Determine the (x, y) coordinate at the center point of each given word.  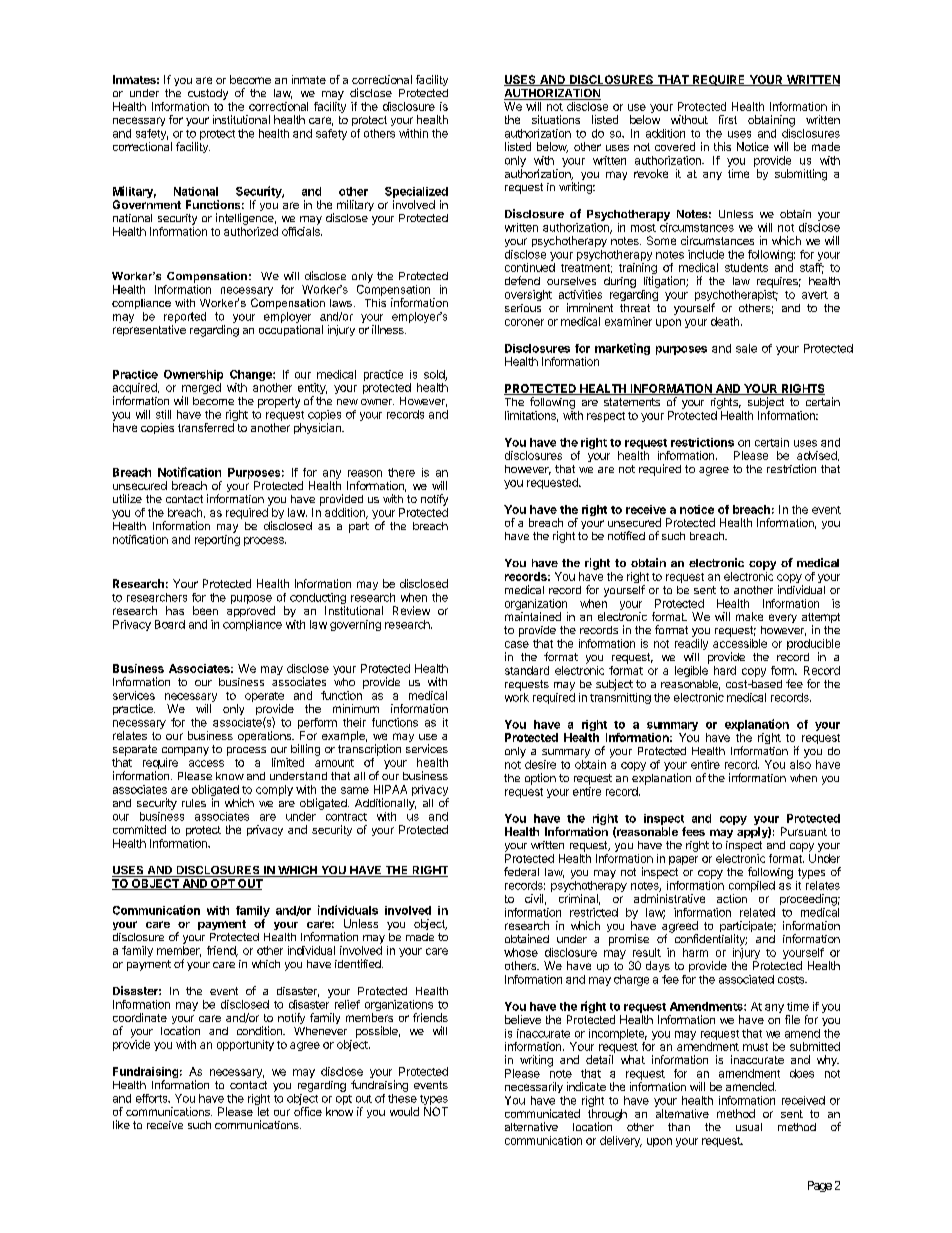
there (401, 472)
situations (556, 119)
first (728, 119)
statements (632, 402)
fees (693, 831)
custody (208, 94)
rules (194, 803)
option (540, 779)
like (121, 1124)
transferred (206, 427)
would (404, 1111)
